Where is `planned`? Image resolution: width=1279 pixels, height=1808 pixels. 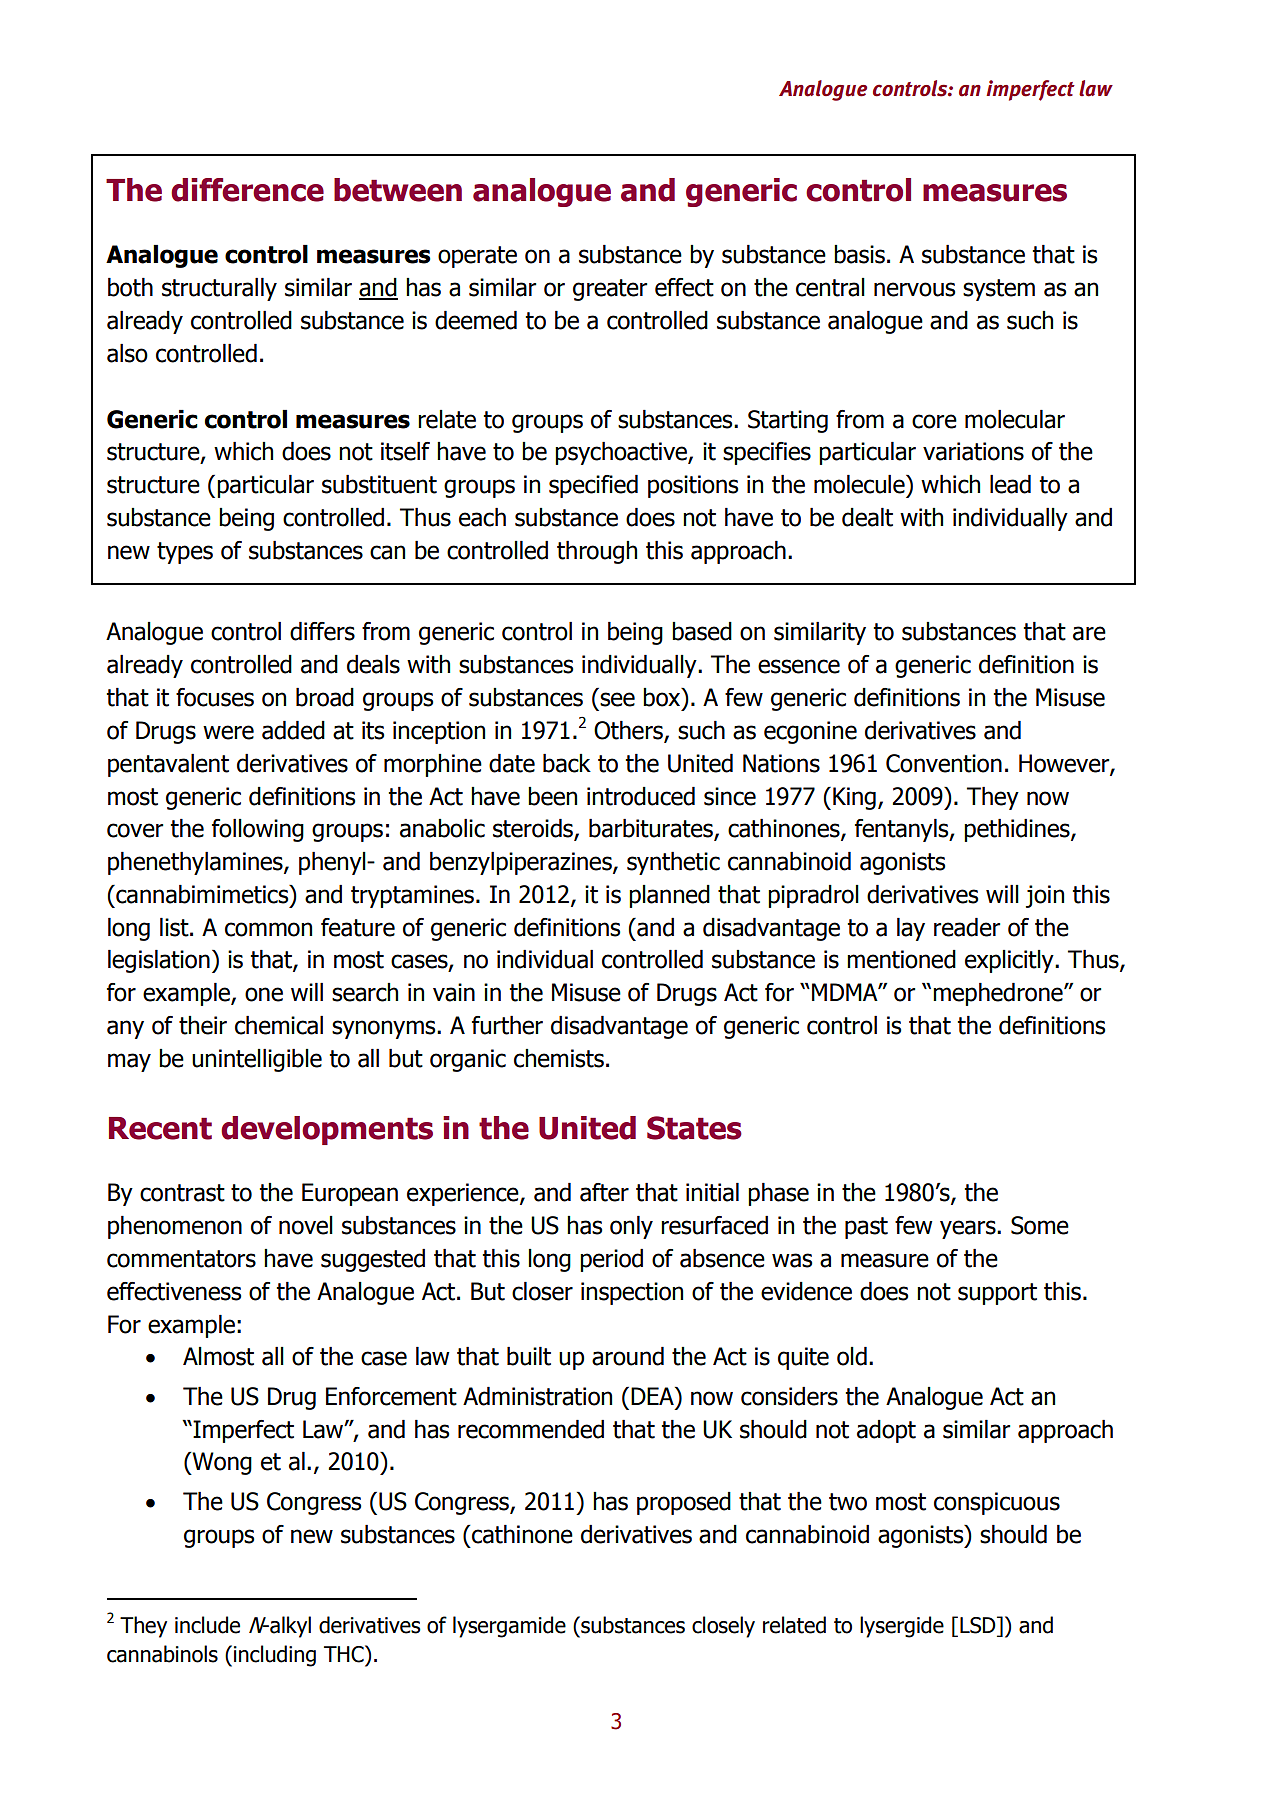
planned is located at coordinates (669, 896).
